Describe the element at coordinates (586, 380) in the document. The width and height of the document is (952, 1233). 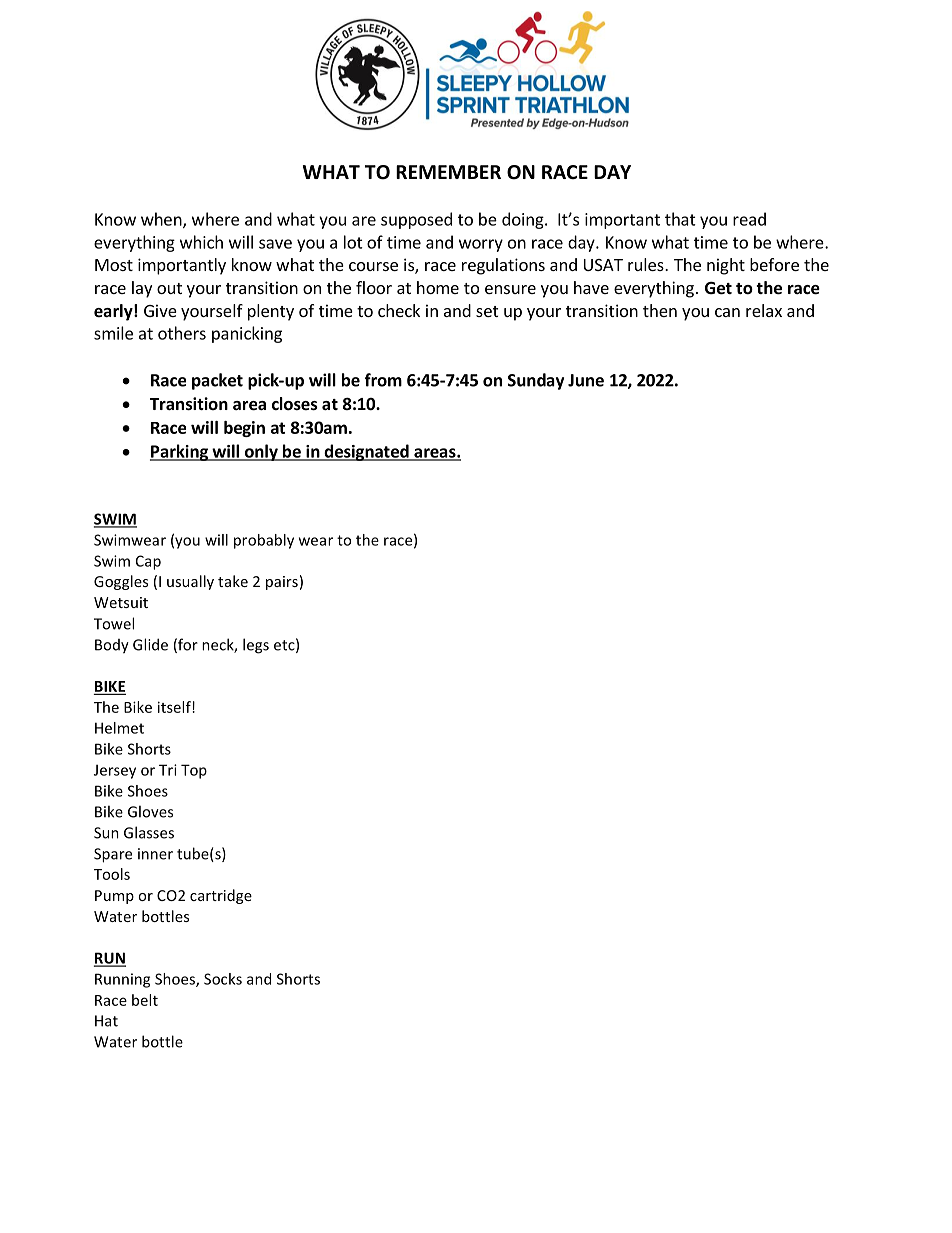
I see `June` at that location.
